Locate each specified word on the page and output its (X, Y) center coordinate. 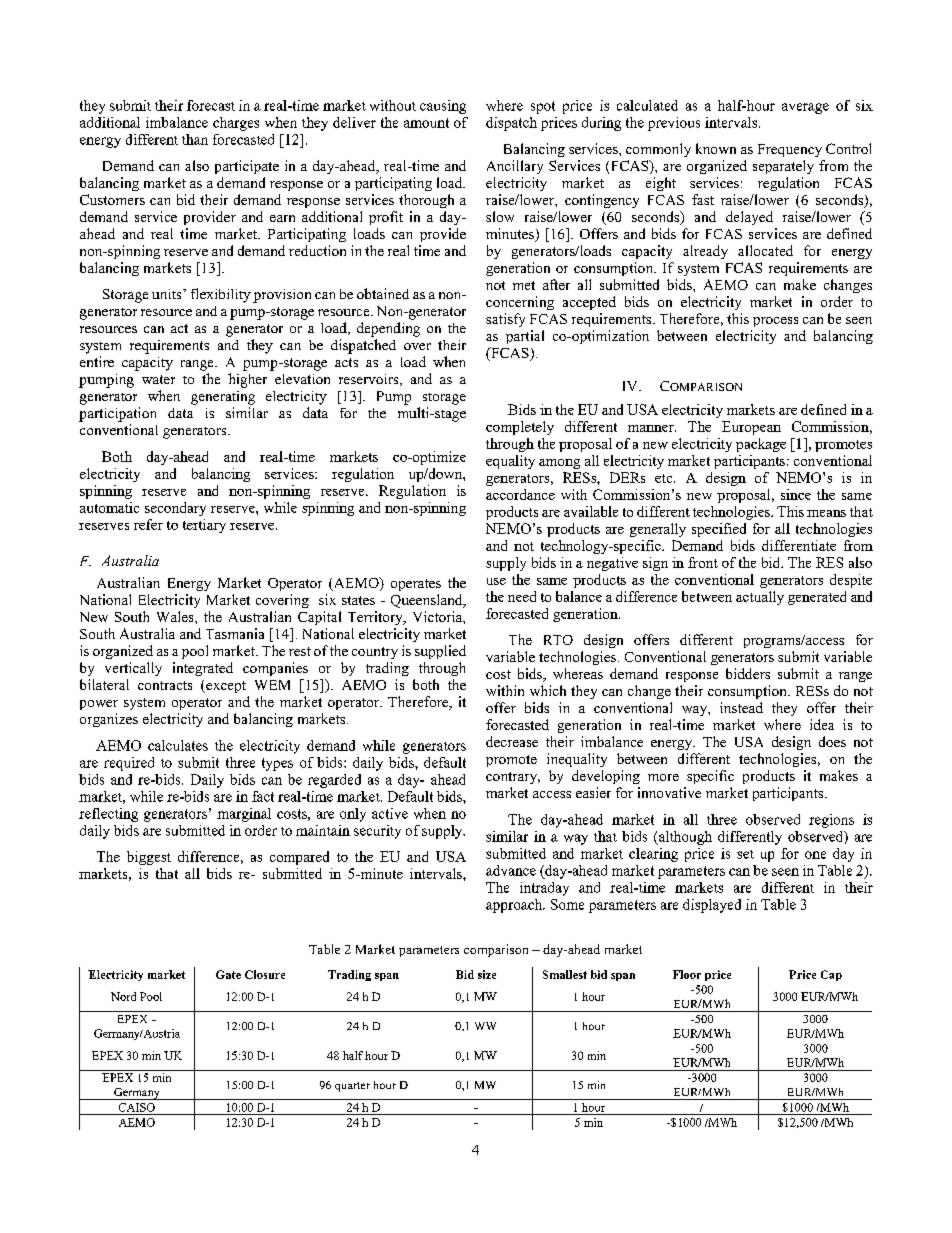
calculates (178, 745)
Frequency (790, 150)
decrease (512, 741)
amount (426, 123)
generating (223, 398)
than (195, 139)
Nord (123, 996)
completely (520, 428)
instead (741, 707)
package (761, 445)
